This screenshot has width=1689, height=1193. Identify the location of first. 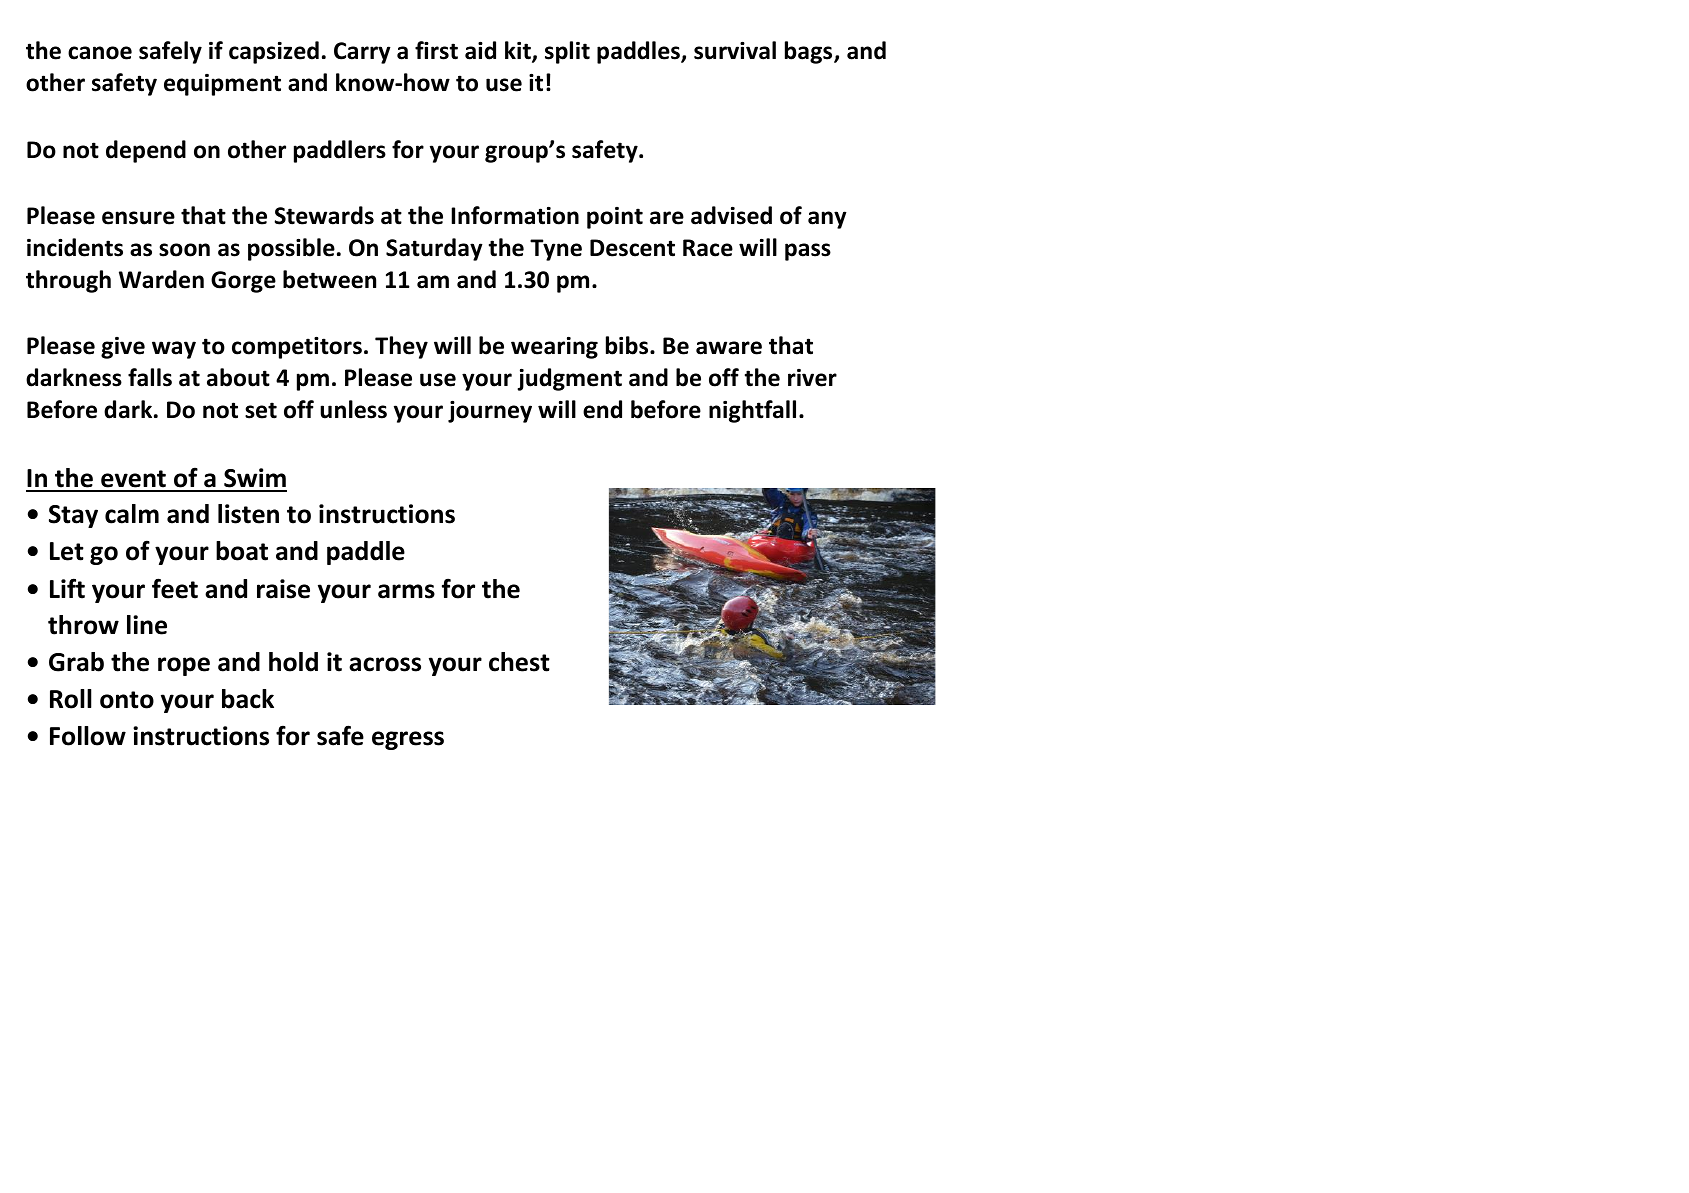
(436, 50).
